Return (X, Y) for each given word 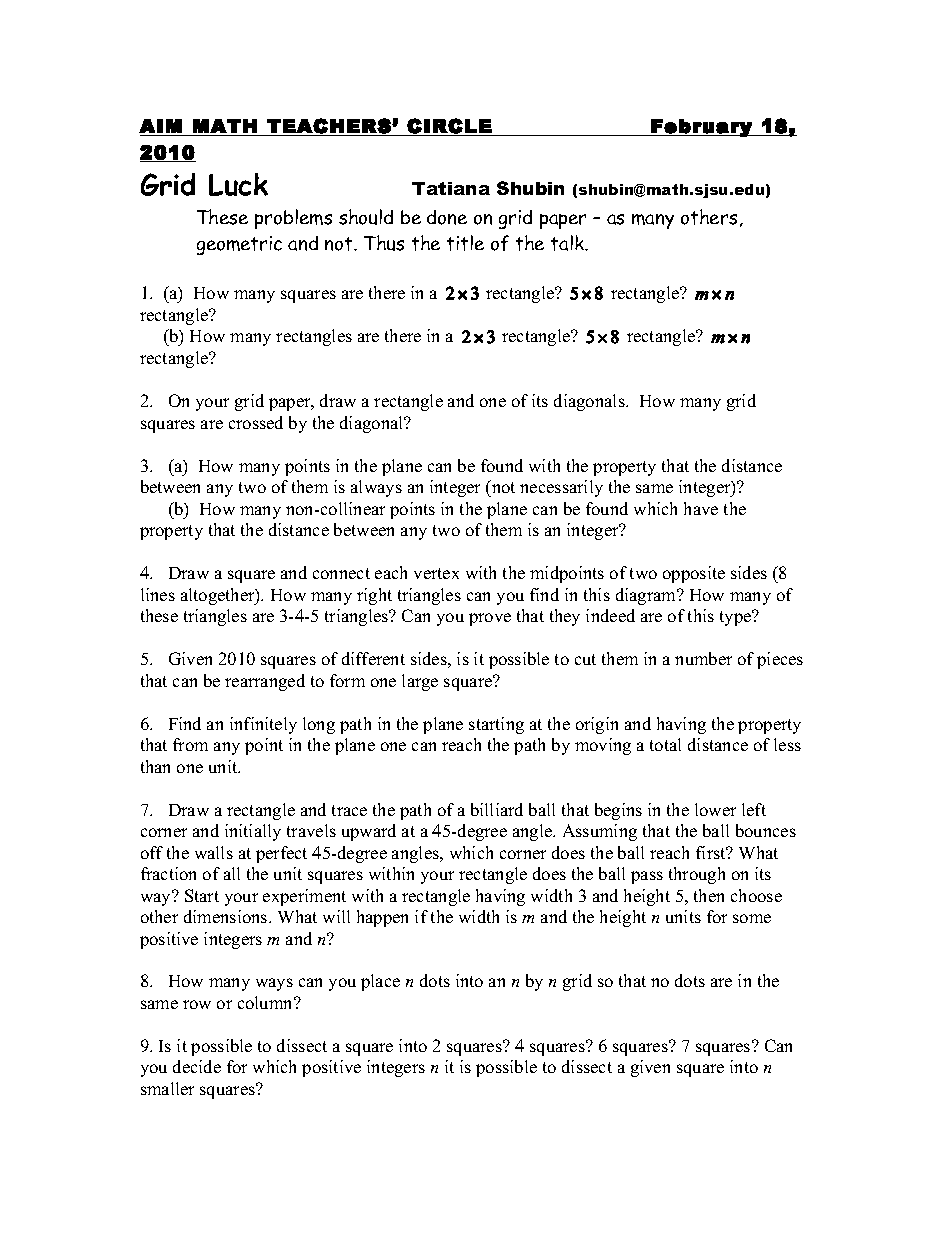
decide (197, 1066)
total (665, 744)
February (701, 128)
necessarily (561, 488)
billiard (497, 809)
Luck (238, 184)
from (190, 744)
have (701, 508)
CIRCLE (449, 126)
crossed (256, 422)
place (380, 982)
